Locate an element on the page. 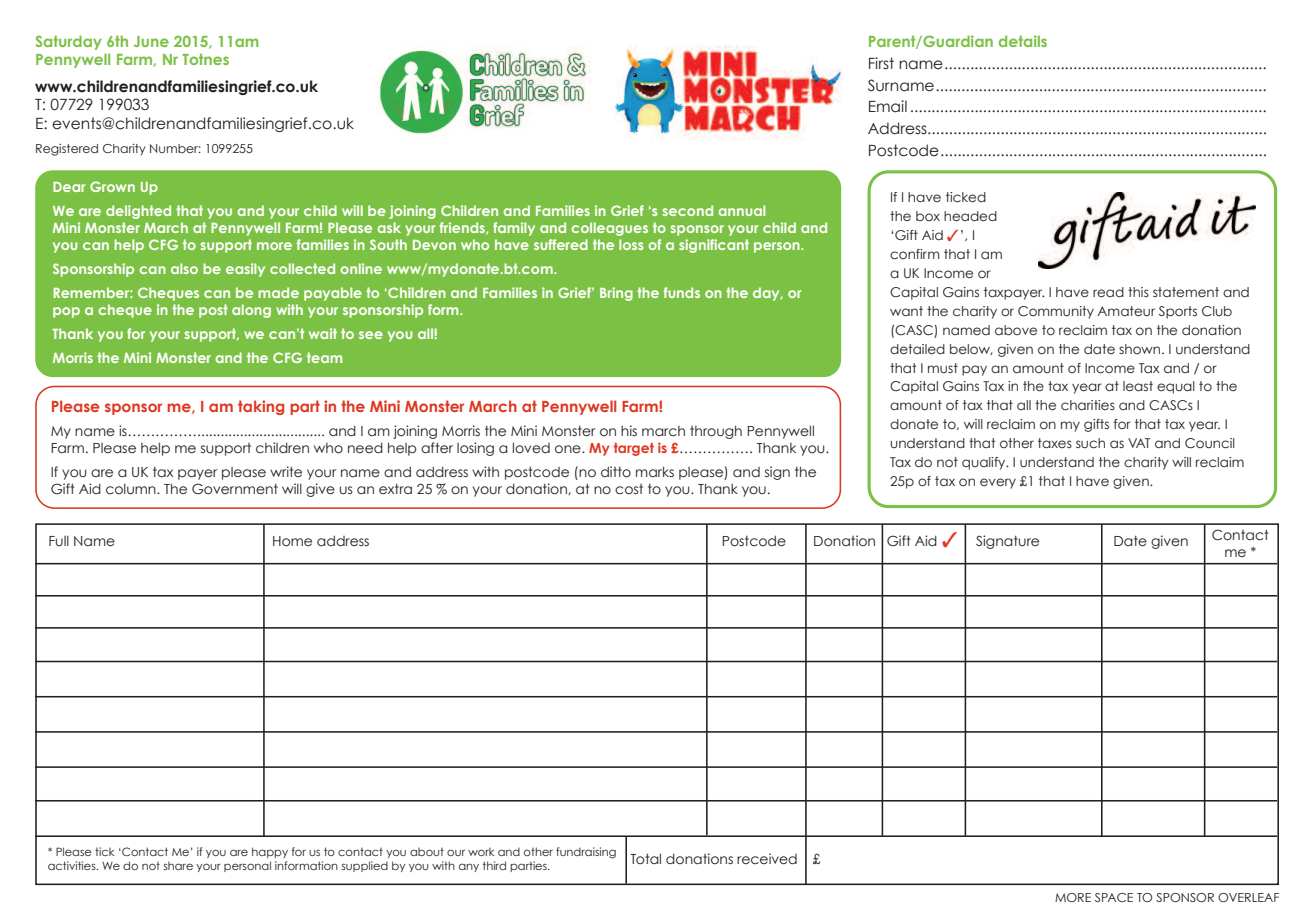 The image size is (1308, 924). first is located at coordinates (881, 63).
